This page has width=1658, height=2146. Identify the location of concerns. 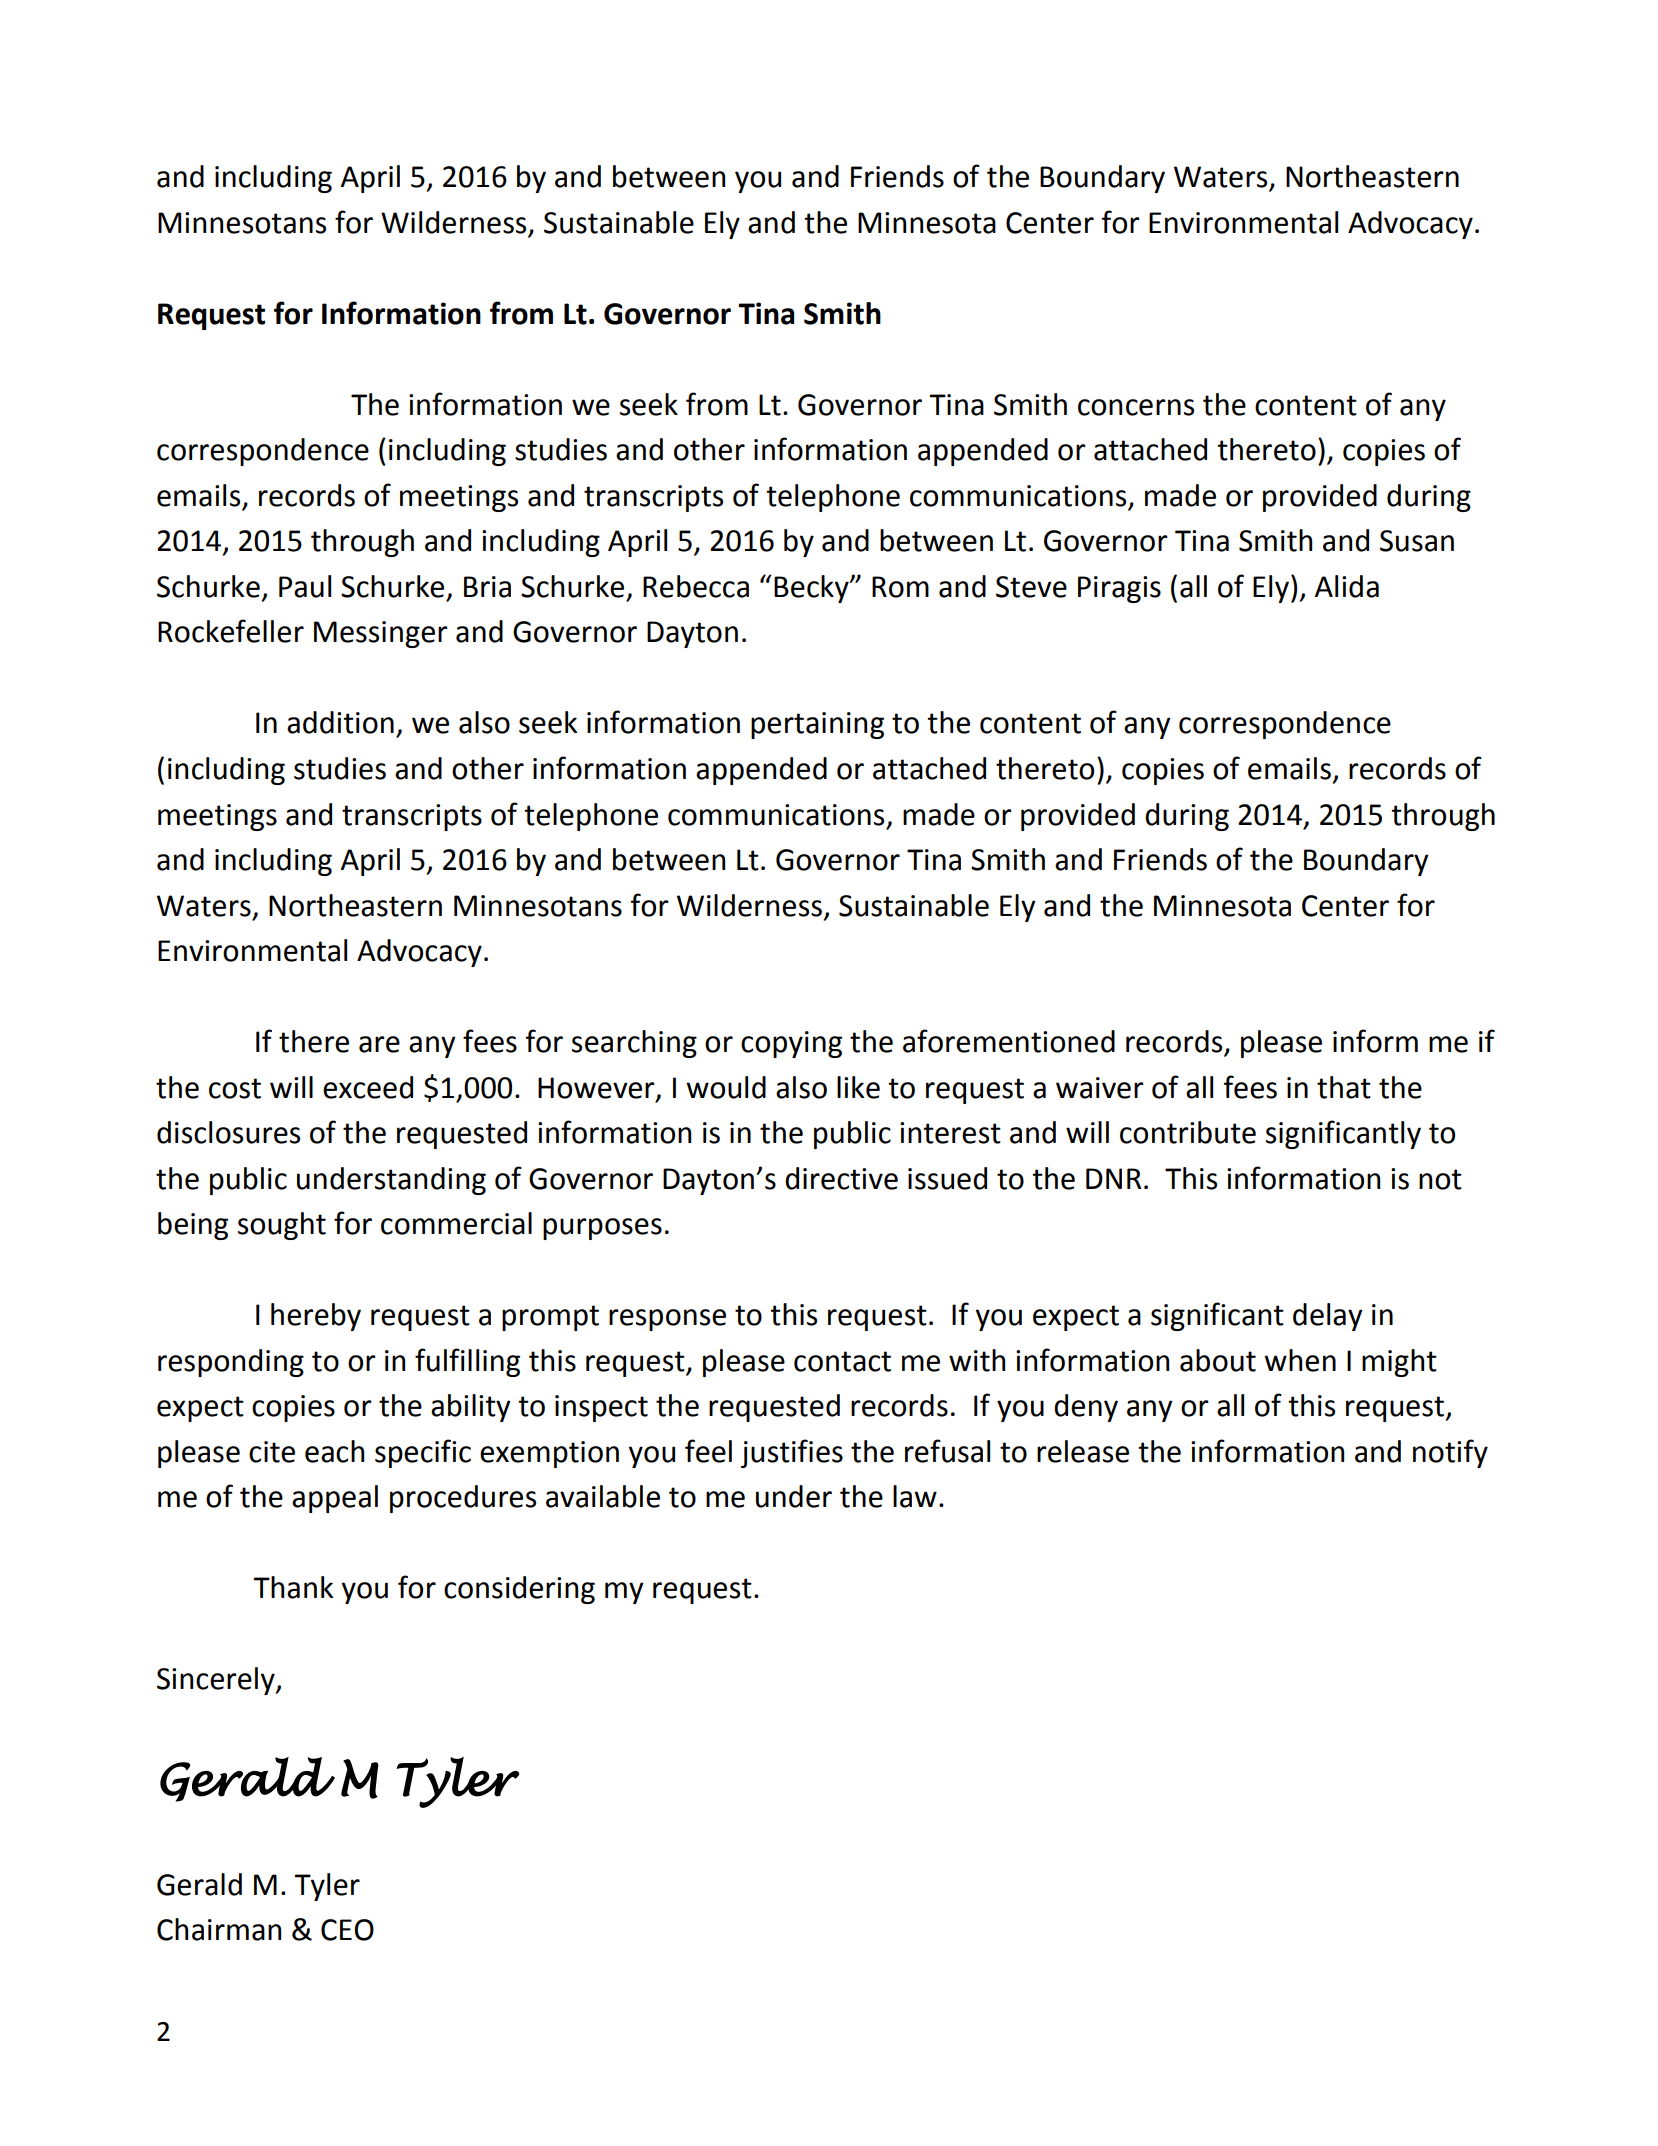
(1136, 407).
